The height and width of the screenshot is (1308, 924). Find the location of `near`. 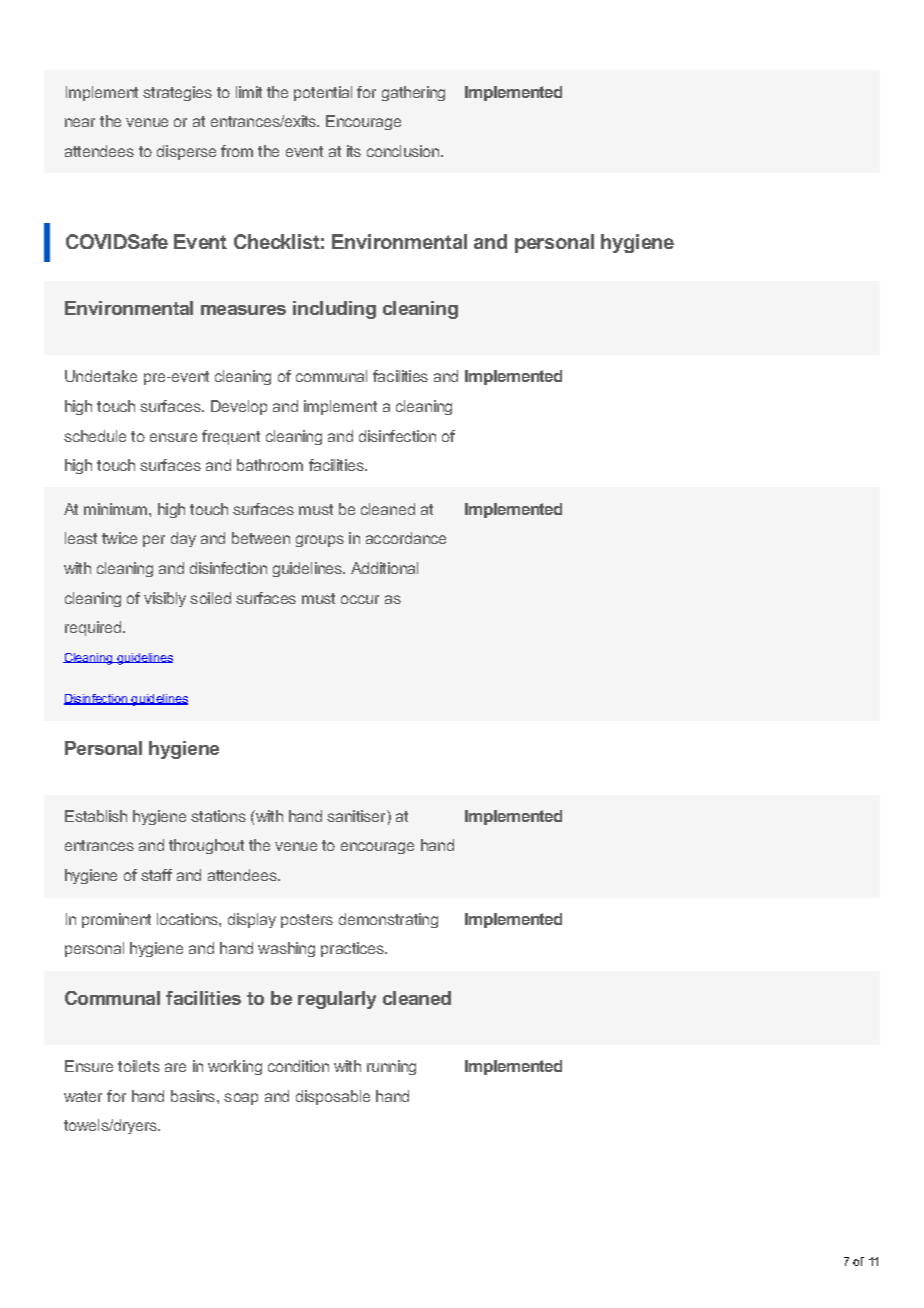

near is located at coordinates (80, 122).
